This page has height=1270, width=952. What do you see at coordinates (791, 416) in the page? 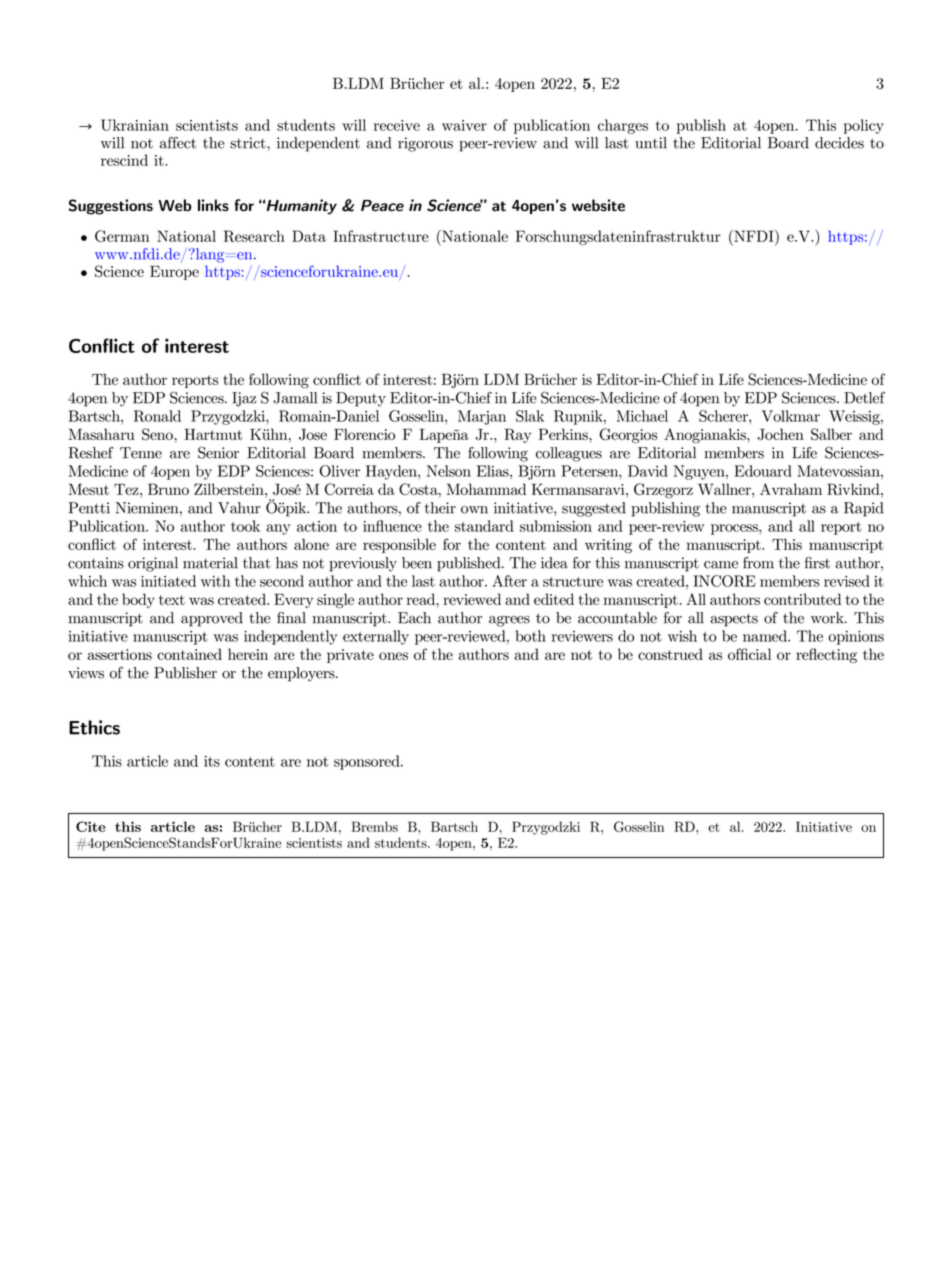
I see `Volkmar` at bounding box center [791, 416].
